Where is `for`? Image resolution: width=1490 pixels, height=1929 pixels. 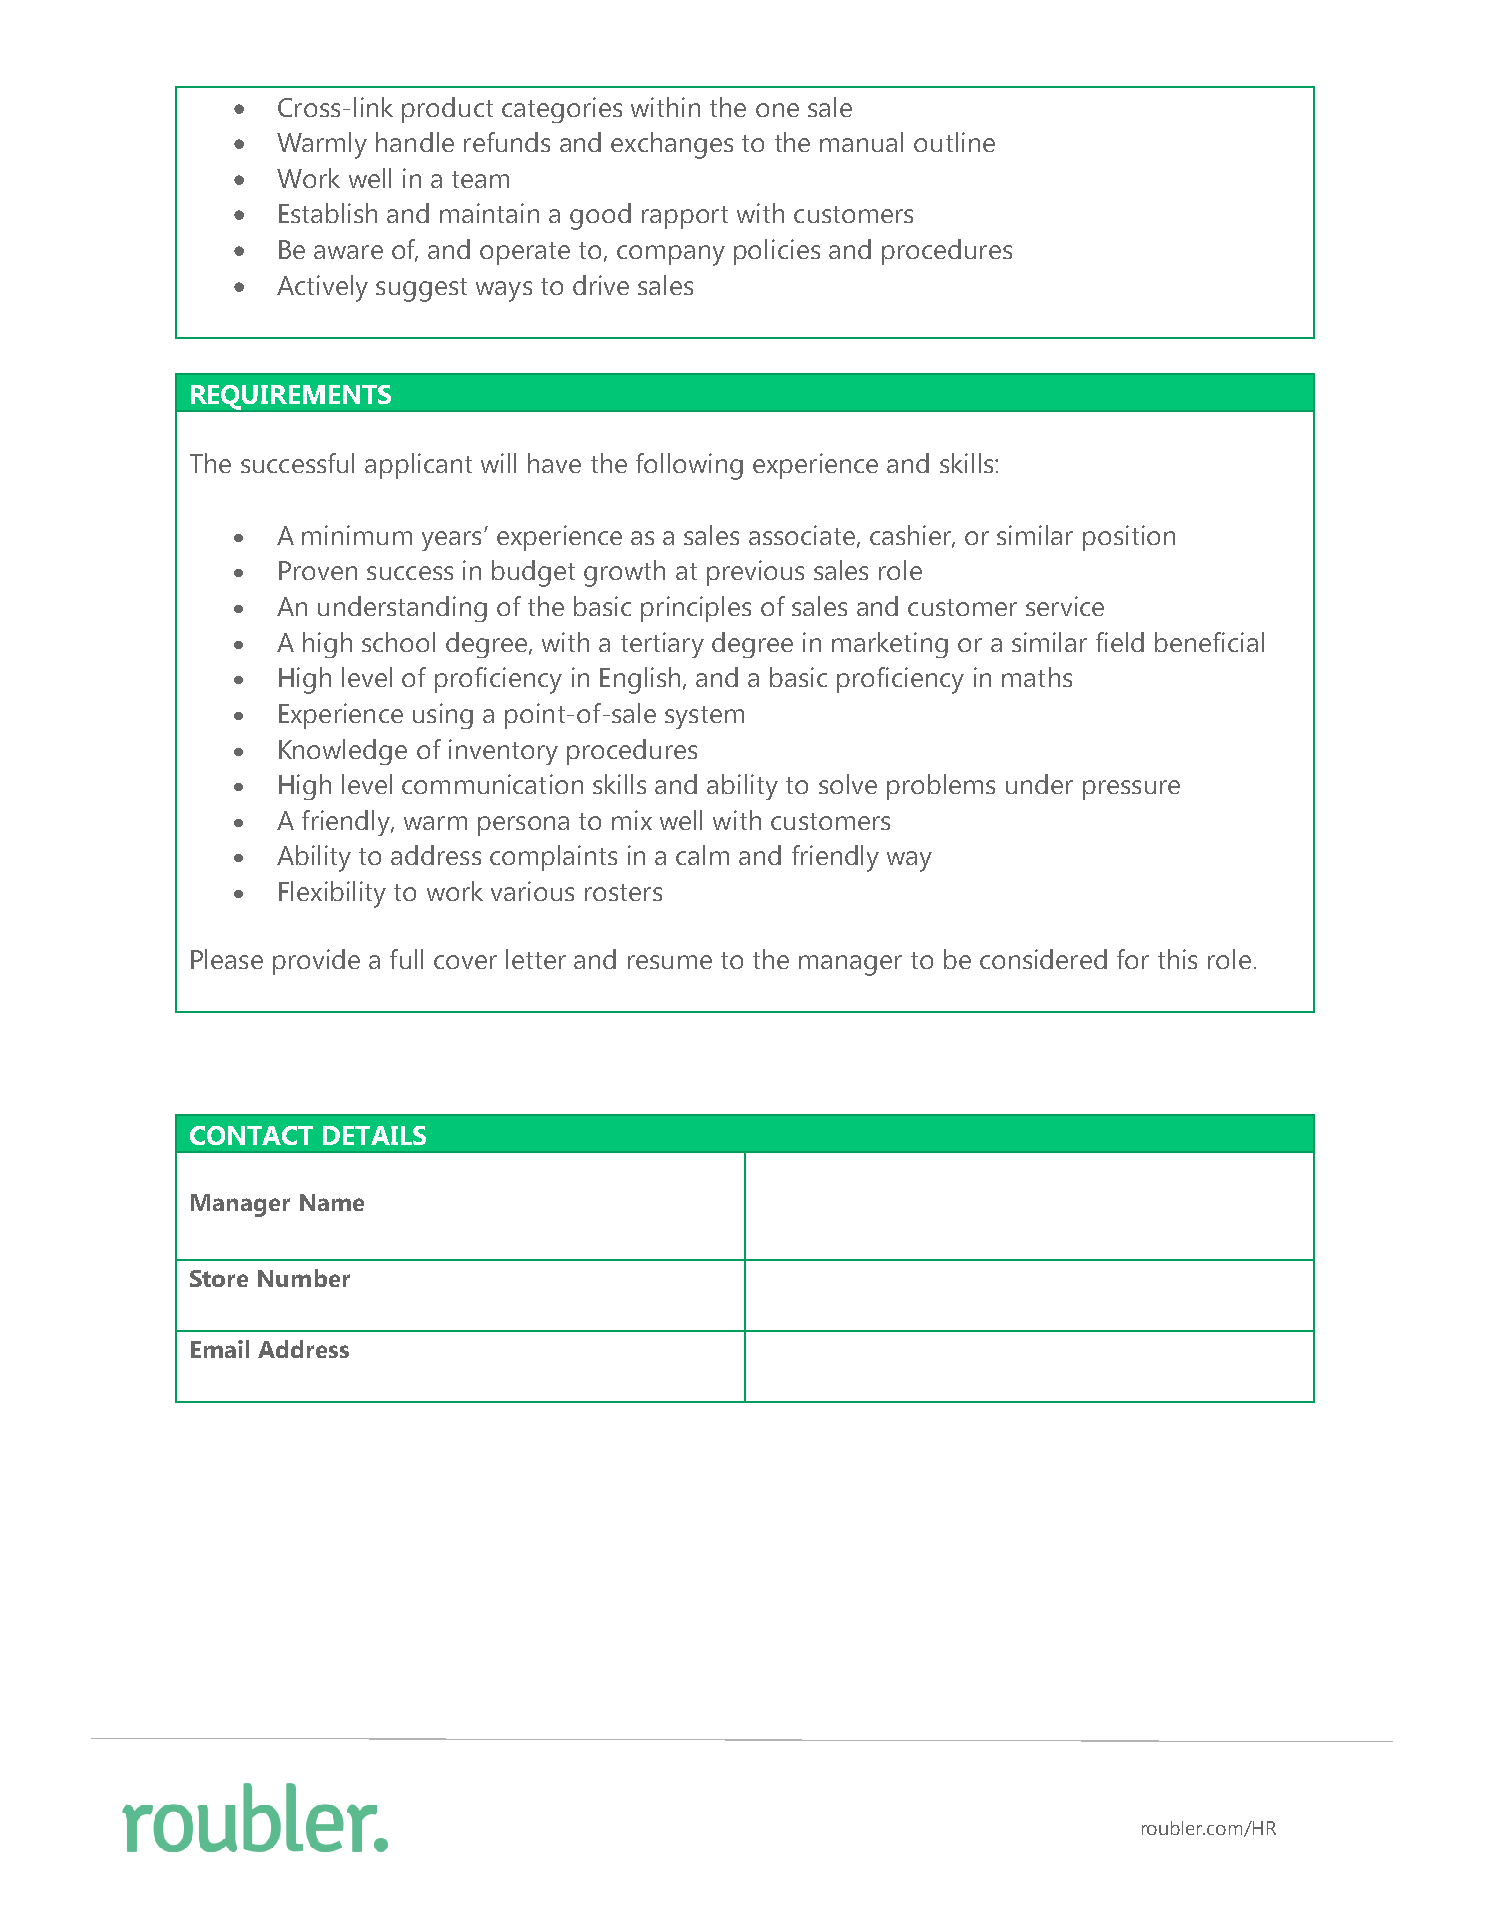
for is located at coordinates (1133, 959).
